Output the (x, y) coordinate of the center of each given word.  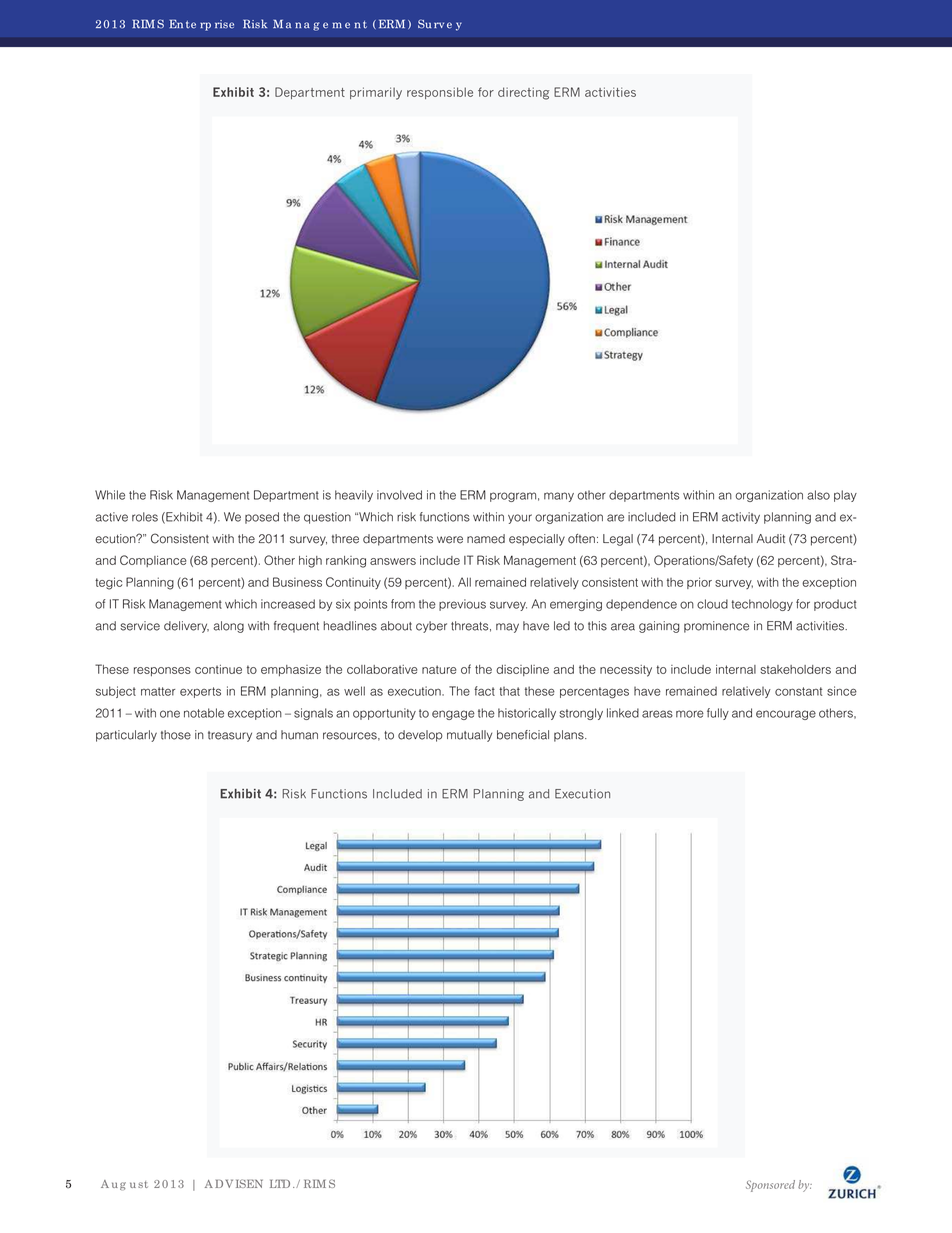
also (818, 495)
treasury (230, 736)
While (110, 495)
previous (462, 605)
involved (399, 495)
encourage (786, 715)
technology (762, 605)
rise (224, 24)
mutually (469, 736)
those (176, 735)
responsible (440, 93)
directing (523, 93)
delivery (186, 627)
